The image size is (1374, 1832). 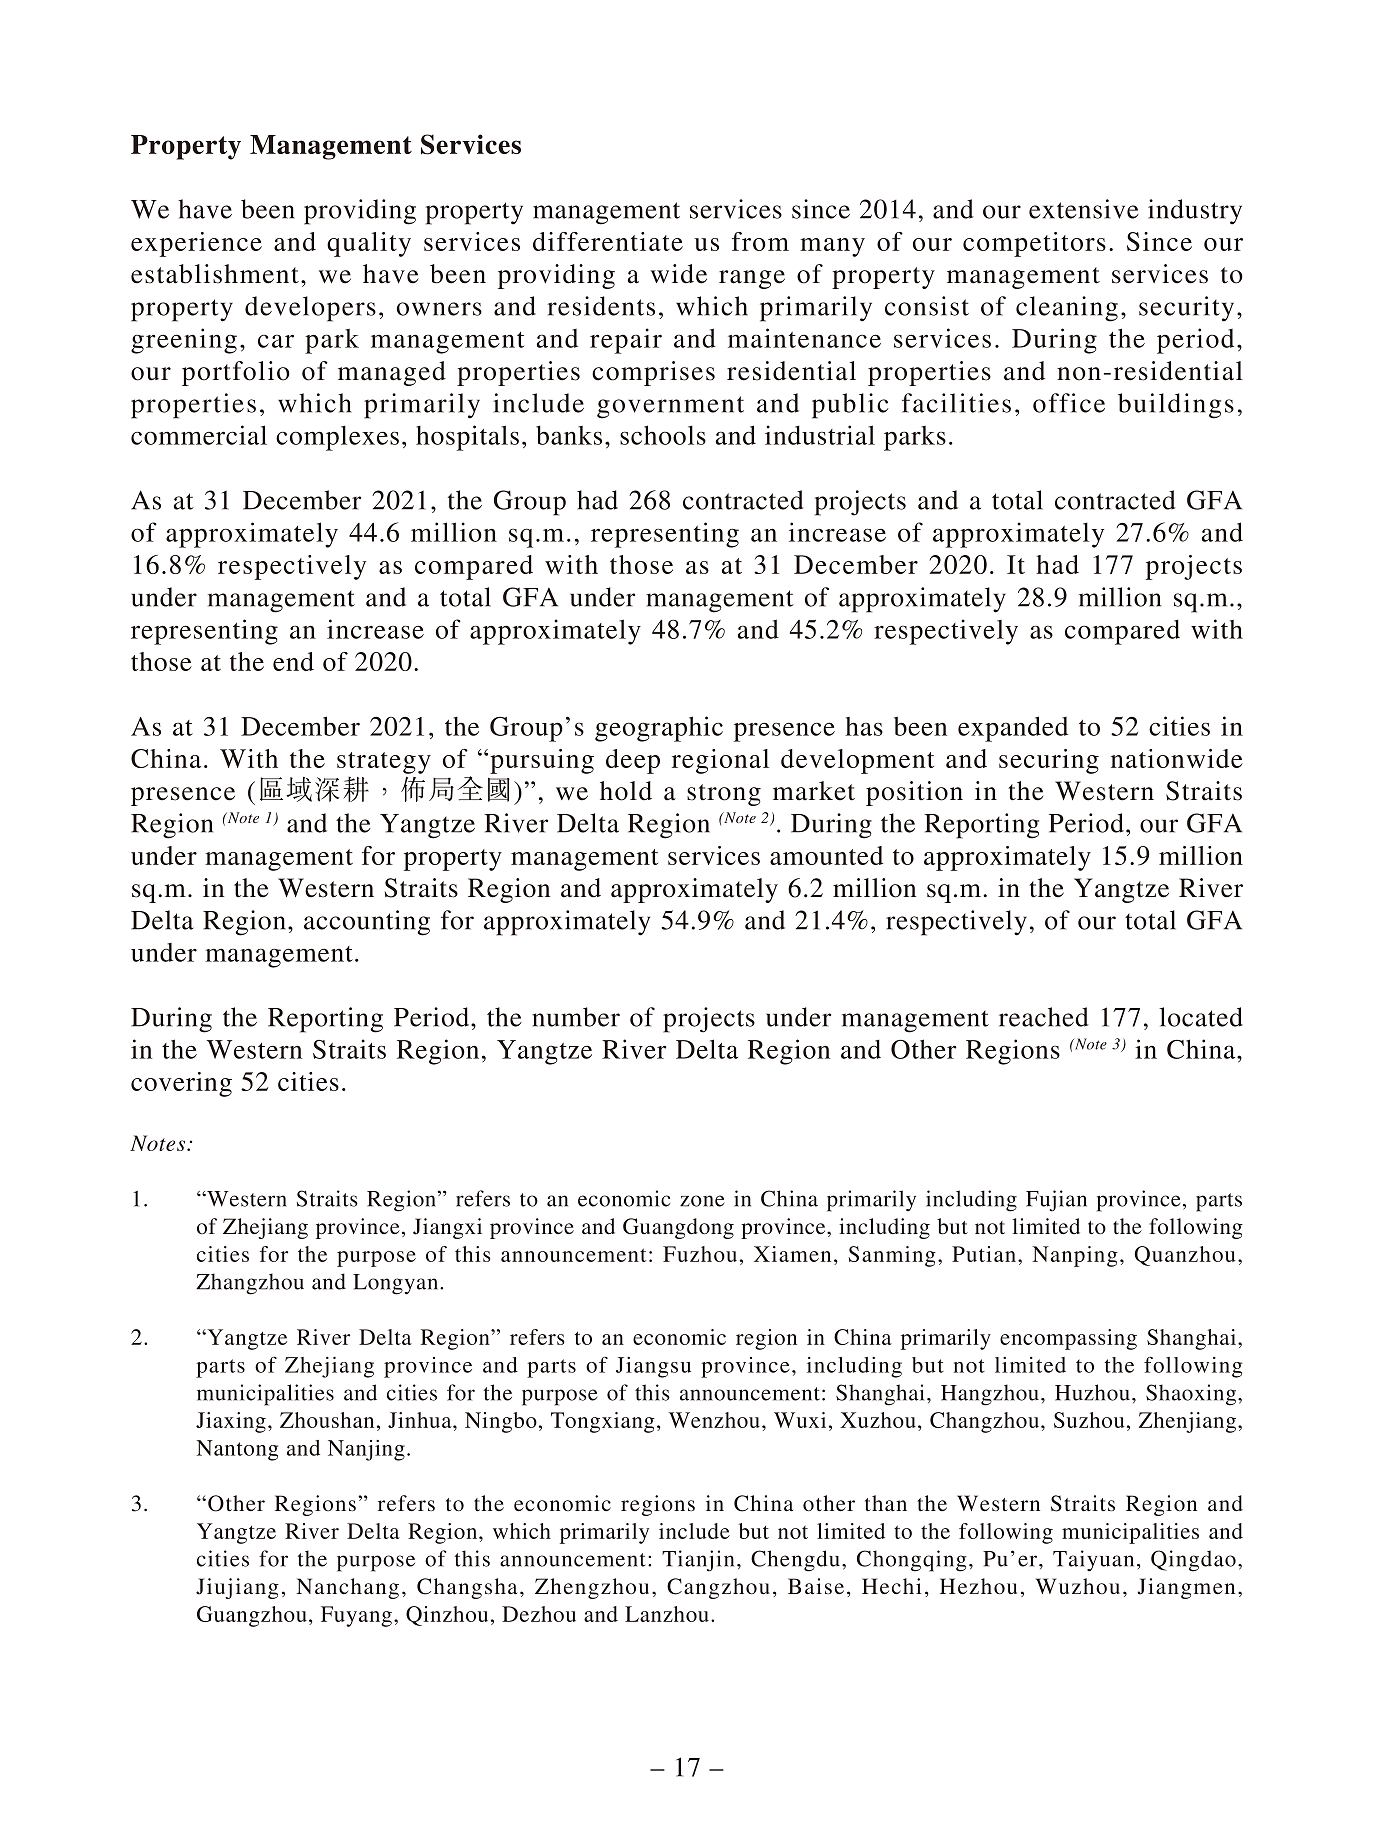 What do you see at coordinates (702, 1201) in the image?
I see `zone` at bounding box center [702, 1201].
